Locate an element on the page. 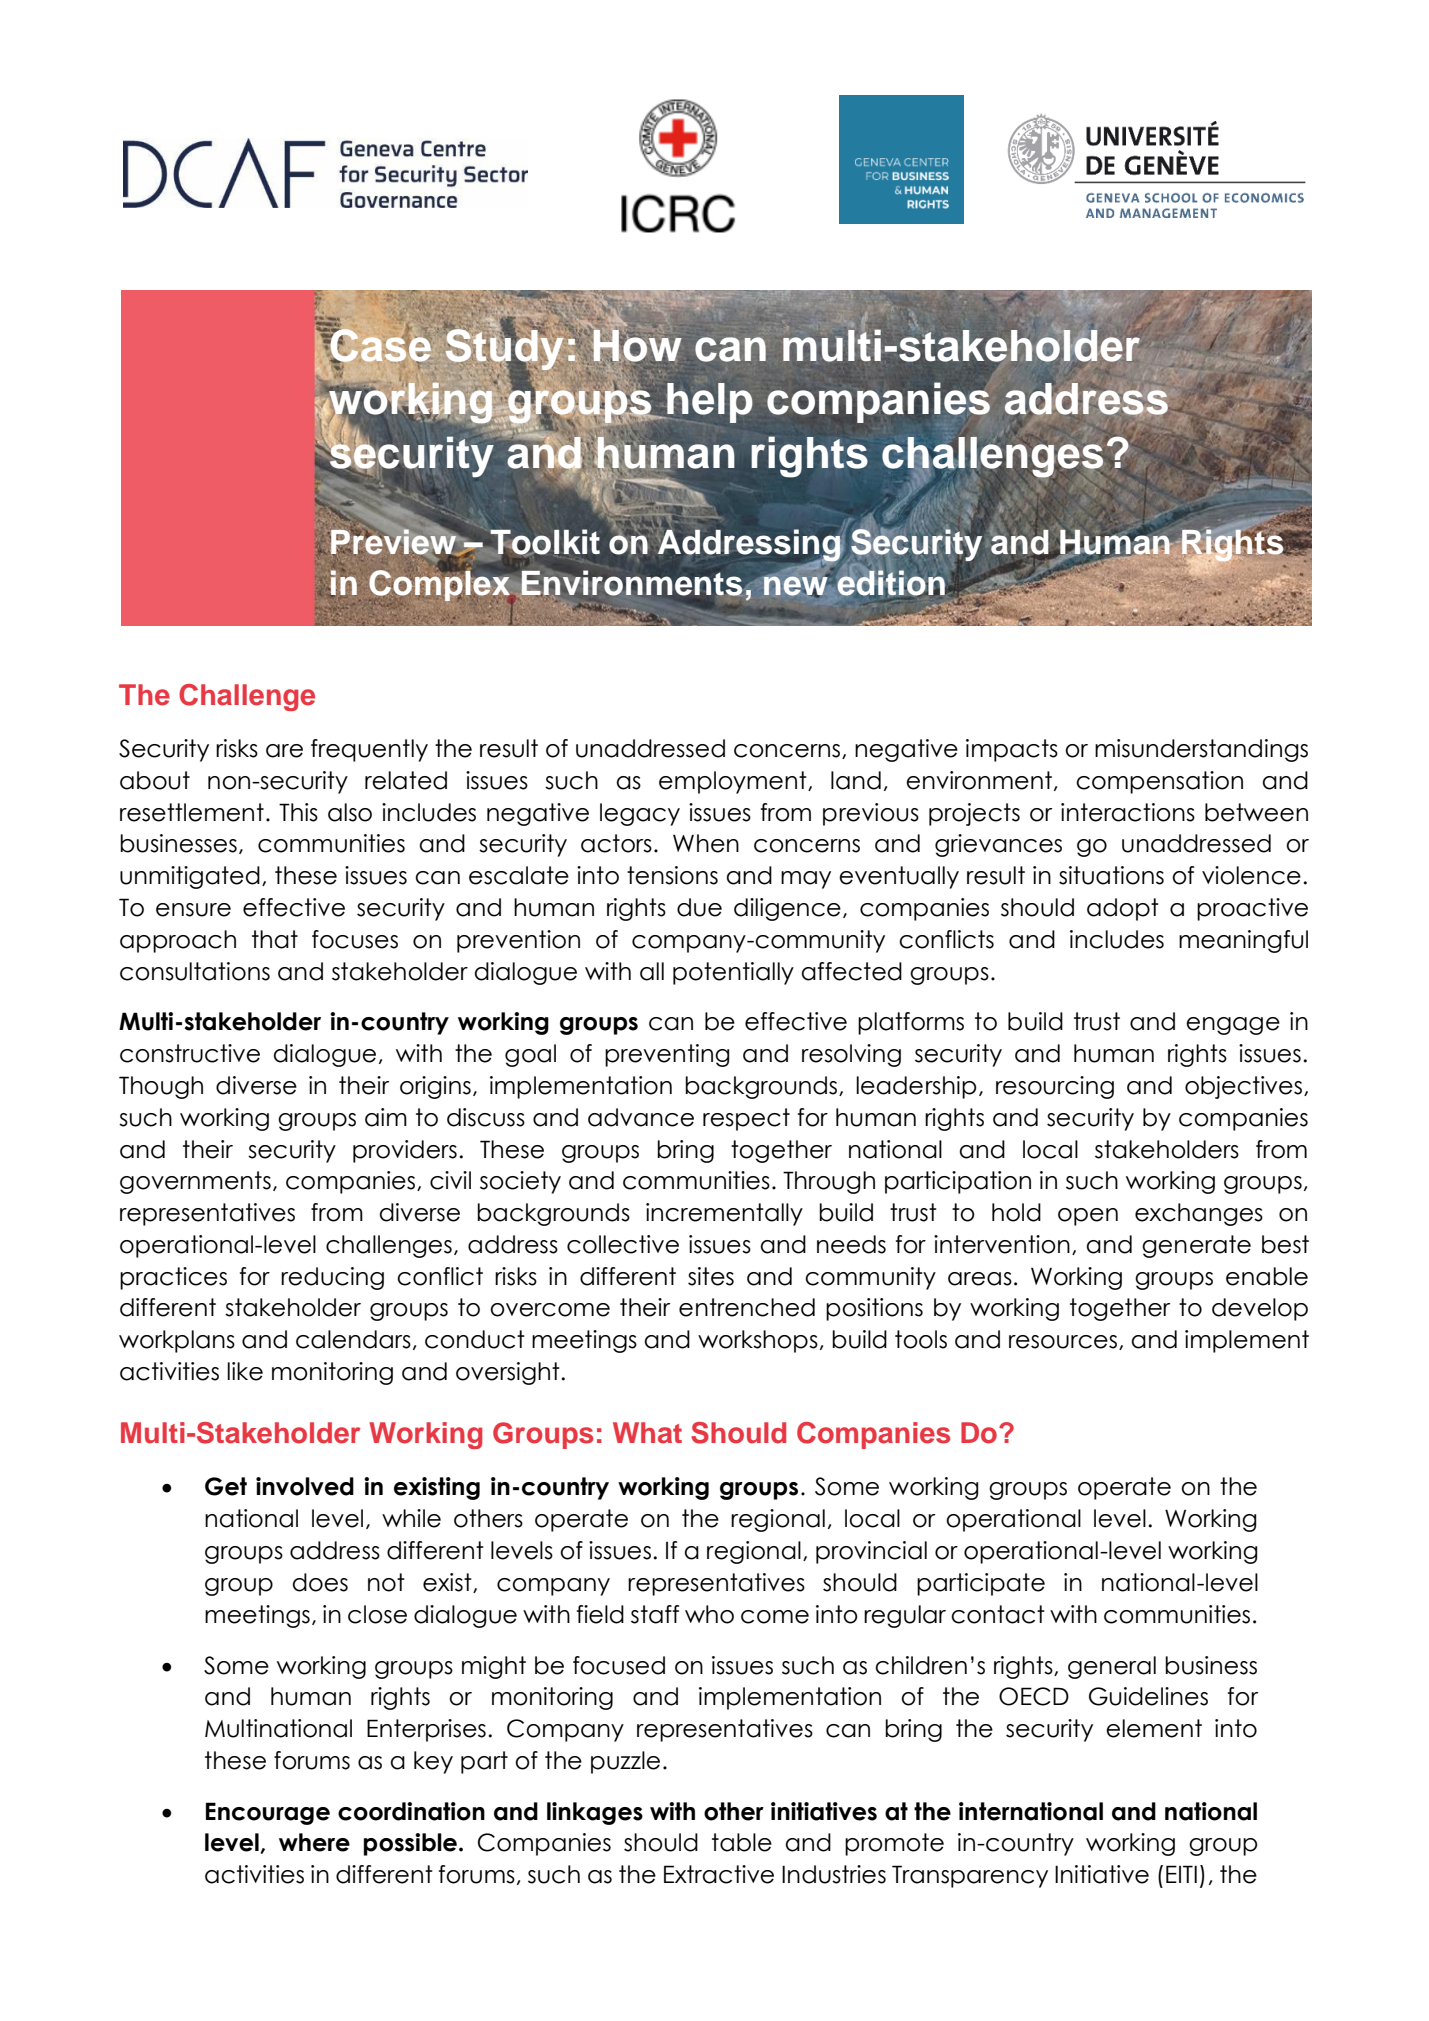  help is located at coordinates (709, 403).
